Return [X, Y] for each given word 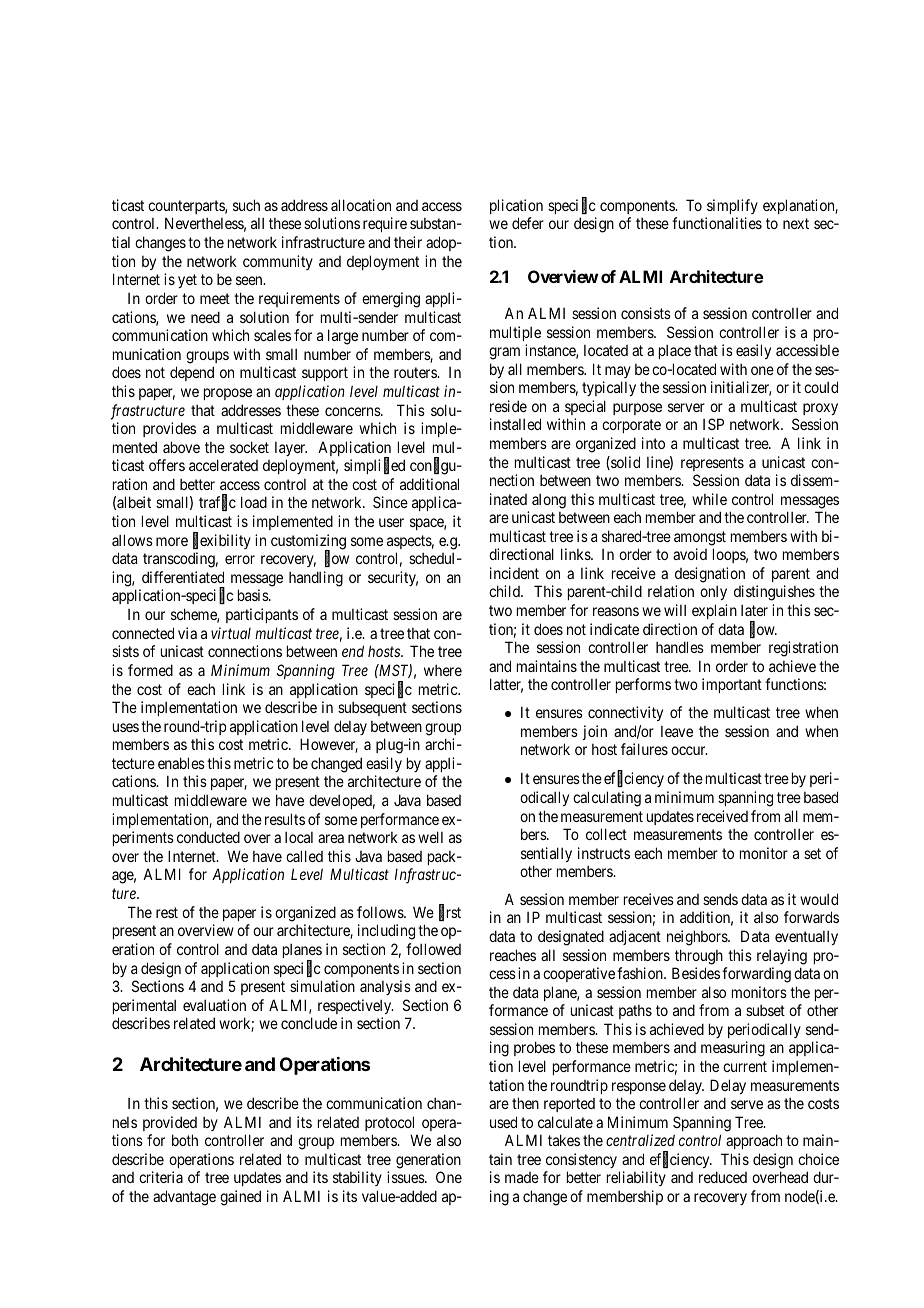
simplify [732, 206]
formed [150, 670]
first [450, 913]
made [522, 1177]
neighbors [698, 938]
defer [528, 223]
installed [515, 424]
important [732, 685]
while [709, 499]
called [304, 856]
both [185, 1140]
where [443, 670]
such [246, 205]
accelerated [223, 465]
